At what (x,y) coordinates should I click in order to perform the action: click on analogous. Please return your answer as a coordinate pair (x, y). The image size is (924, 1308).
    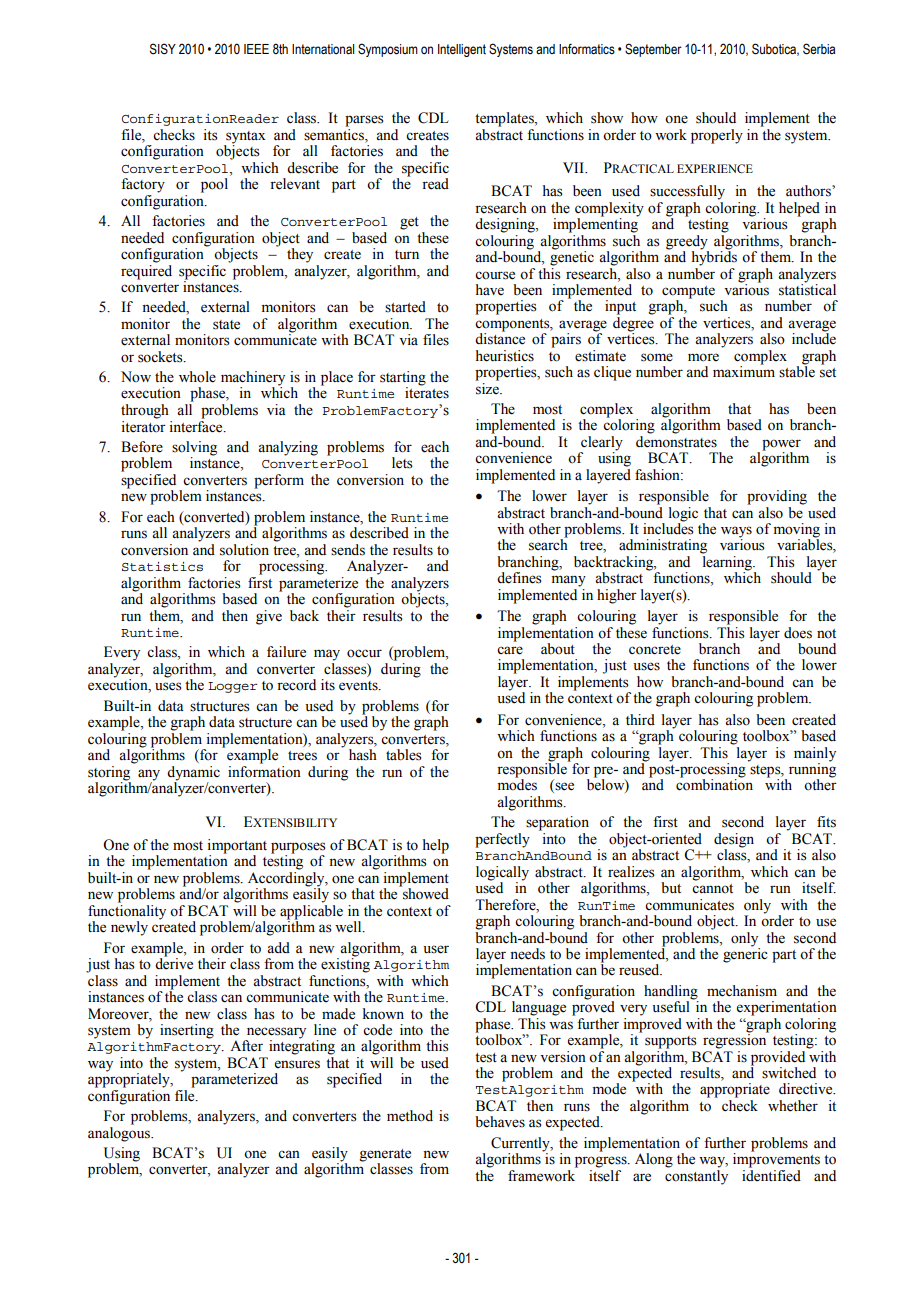
    Looking at the image, I should click on (120, 1133).
